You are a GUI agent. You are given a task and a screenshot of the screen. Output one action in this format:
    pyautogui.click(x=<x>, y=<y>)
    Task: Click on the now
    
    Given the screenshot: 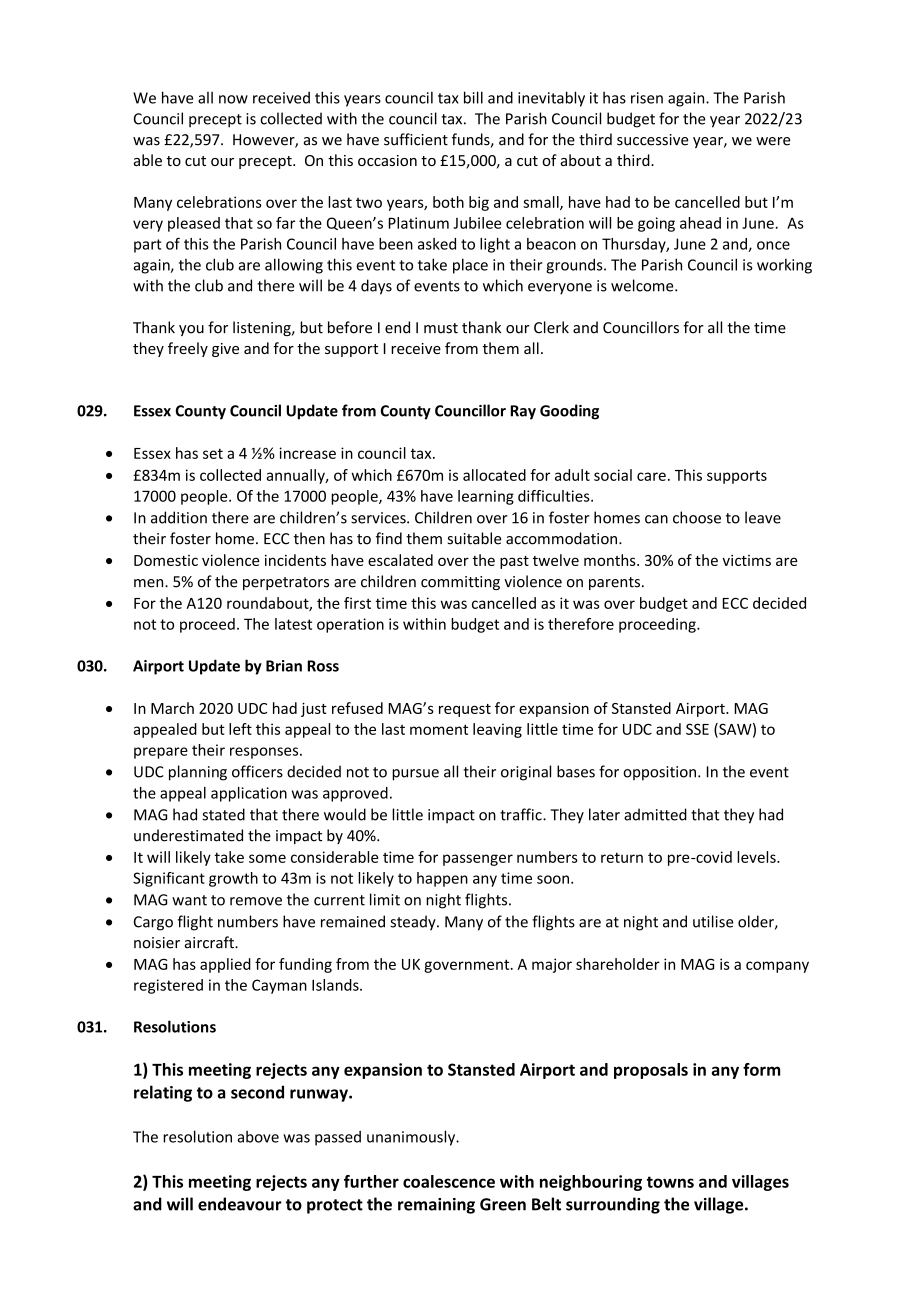 What is the action you would take?
    pyautogui.click(x=233, y=99)
